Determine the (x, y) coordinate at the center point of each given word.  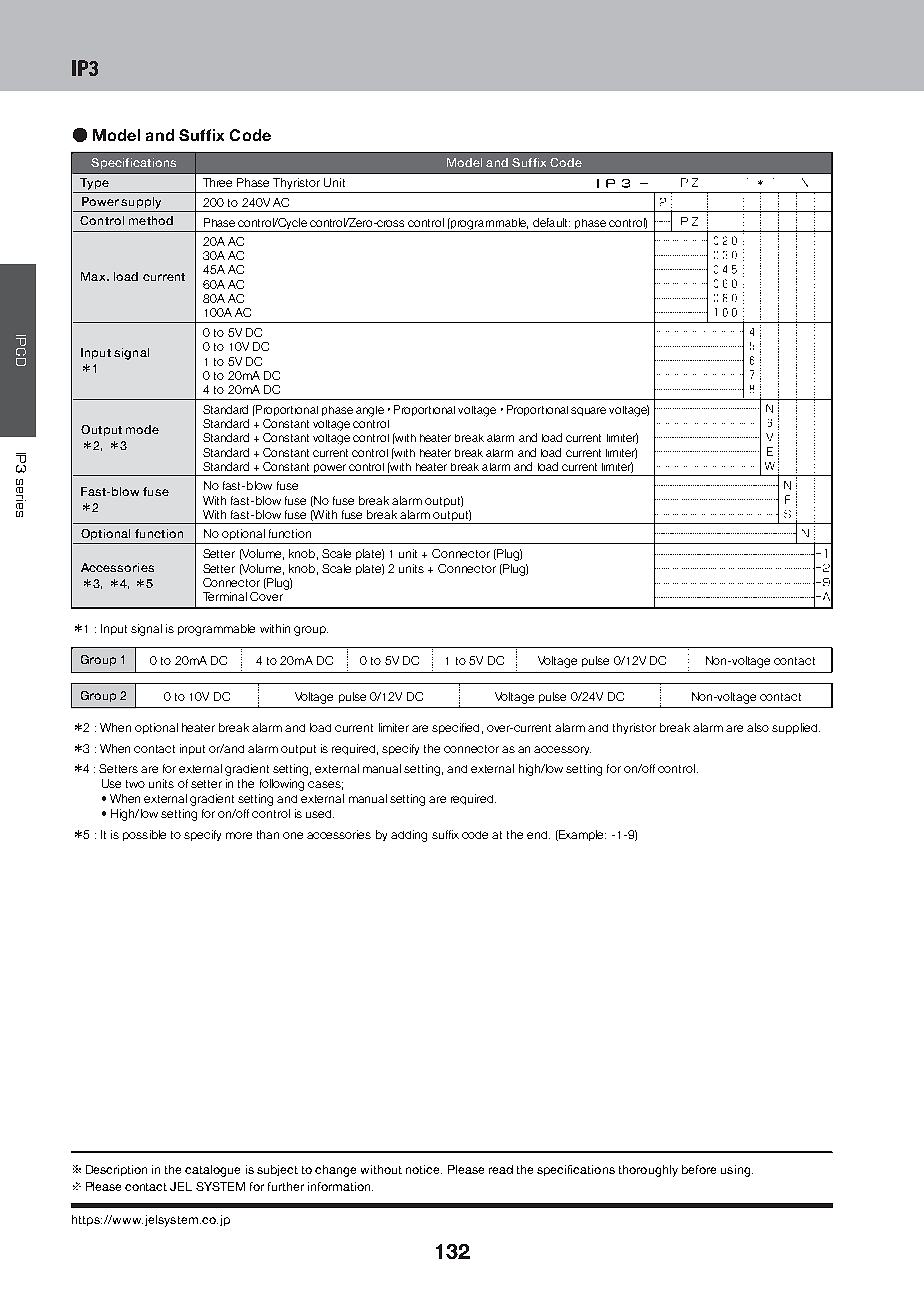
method (151, 220)
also (758, 727)
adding (409, 836)
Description (116, 1170)
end (538, 835)
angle (370, 411)
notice (424, 1169)
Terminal (225, 596)
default (551, 222)
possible (144, 835)
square (588, 411)
